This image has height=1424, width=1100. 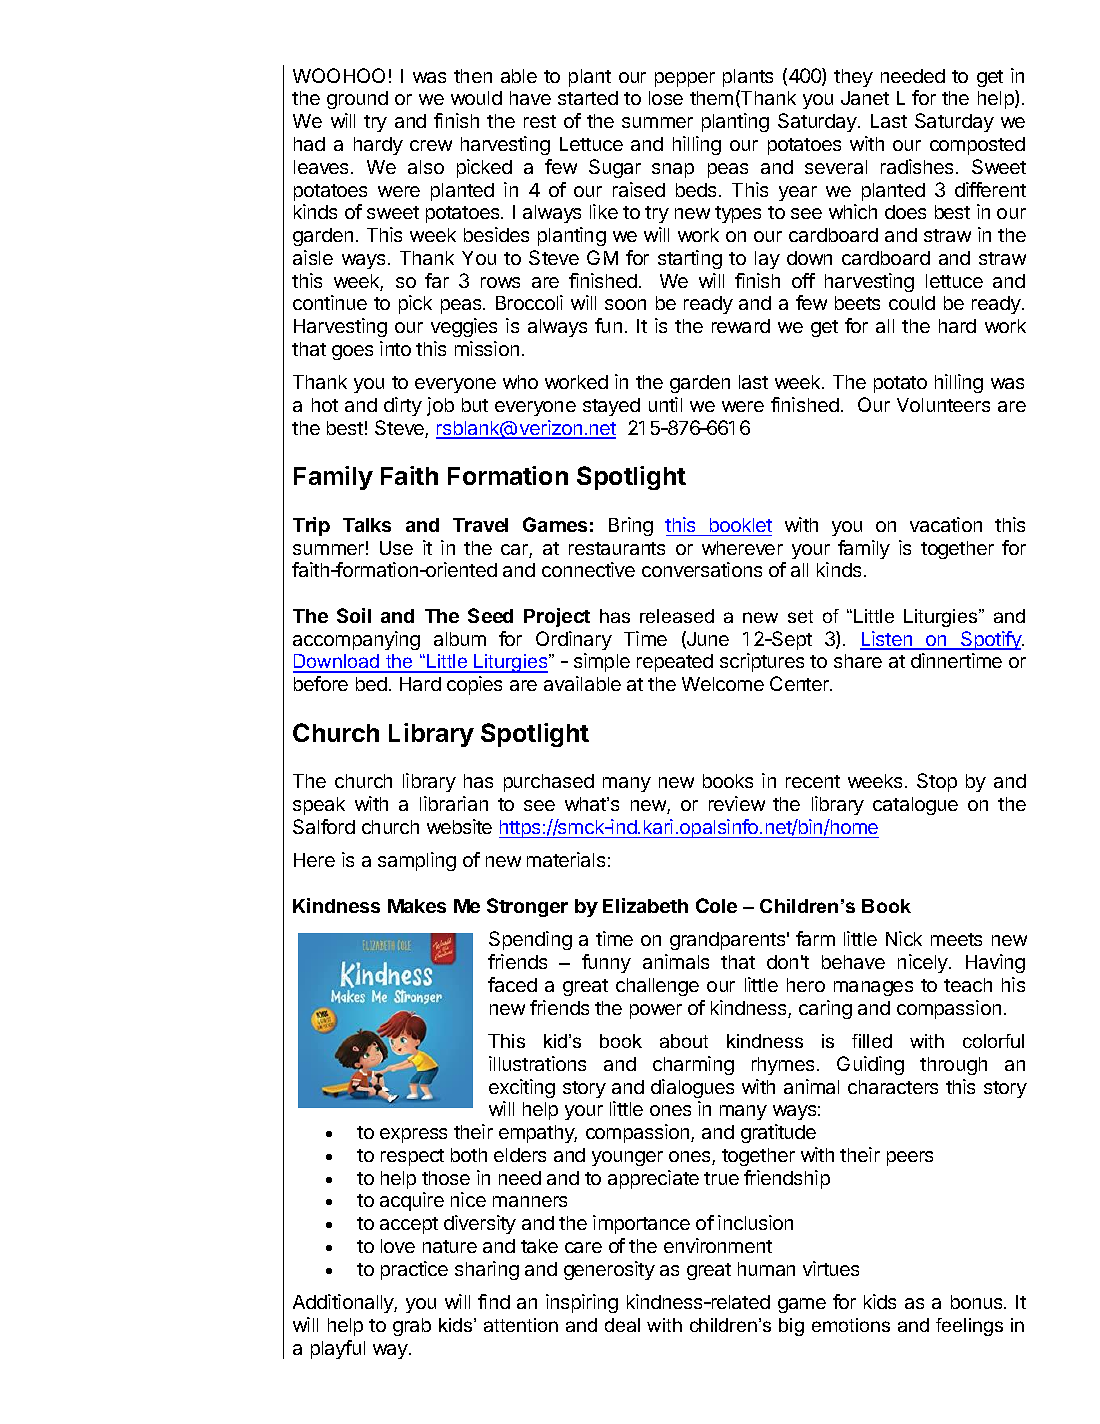 What do you see at coordinates (946, 524) in the image?
I see `vacation` at bounding box center [946, 524].
